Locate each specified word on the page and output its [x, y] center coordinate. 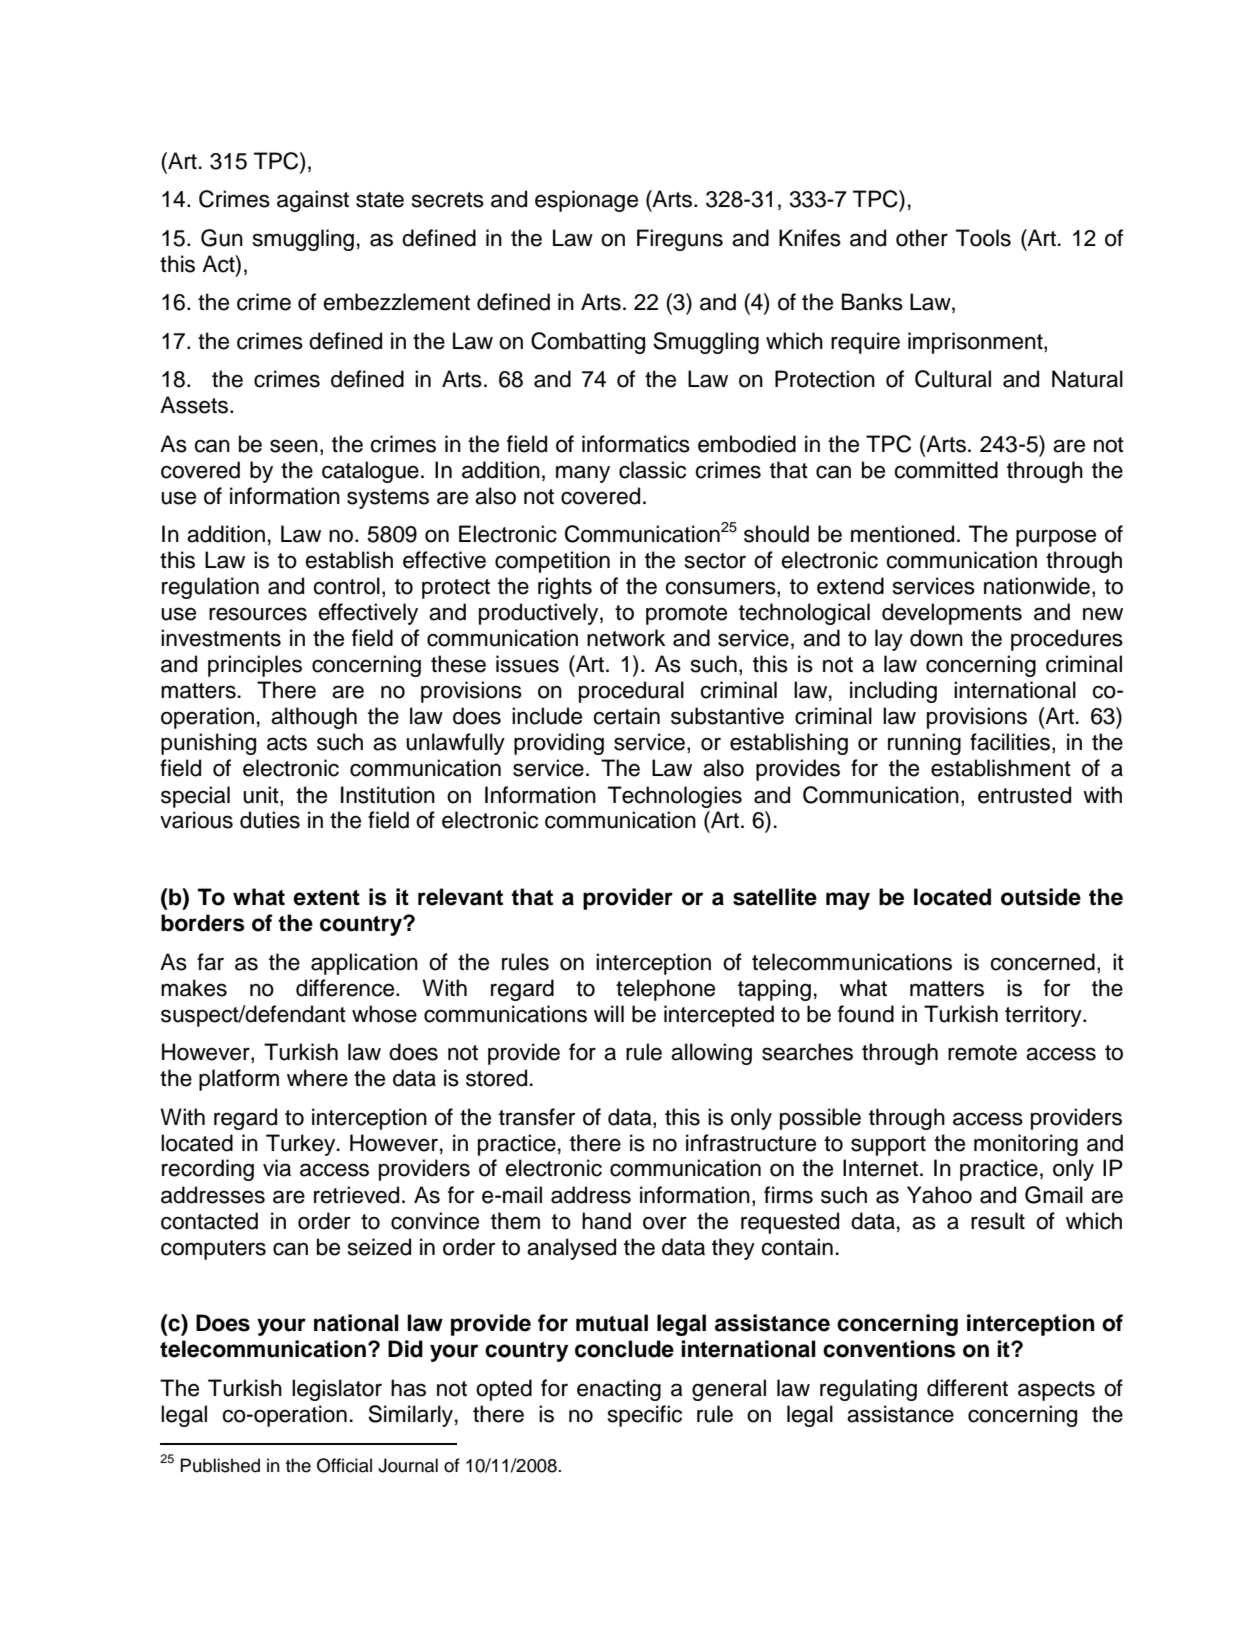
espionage [586, 201]
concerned [1042, 962]
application [364, 964]
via [277, 1168]
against [313, 201]
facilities [1011, 743]
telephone [665, 990]
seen [294, 446]
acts [287, 743]
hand [606, 1221]
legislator [337, 1390]
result [998, 1221]
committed [946, 470]
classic [652, 470]
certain [626, 716]
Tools [983, 238]
